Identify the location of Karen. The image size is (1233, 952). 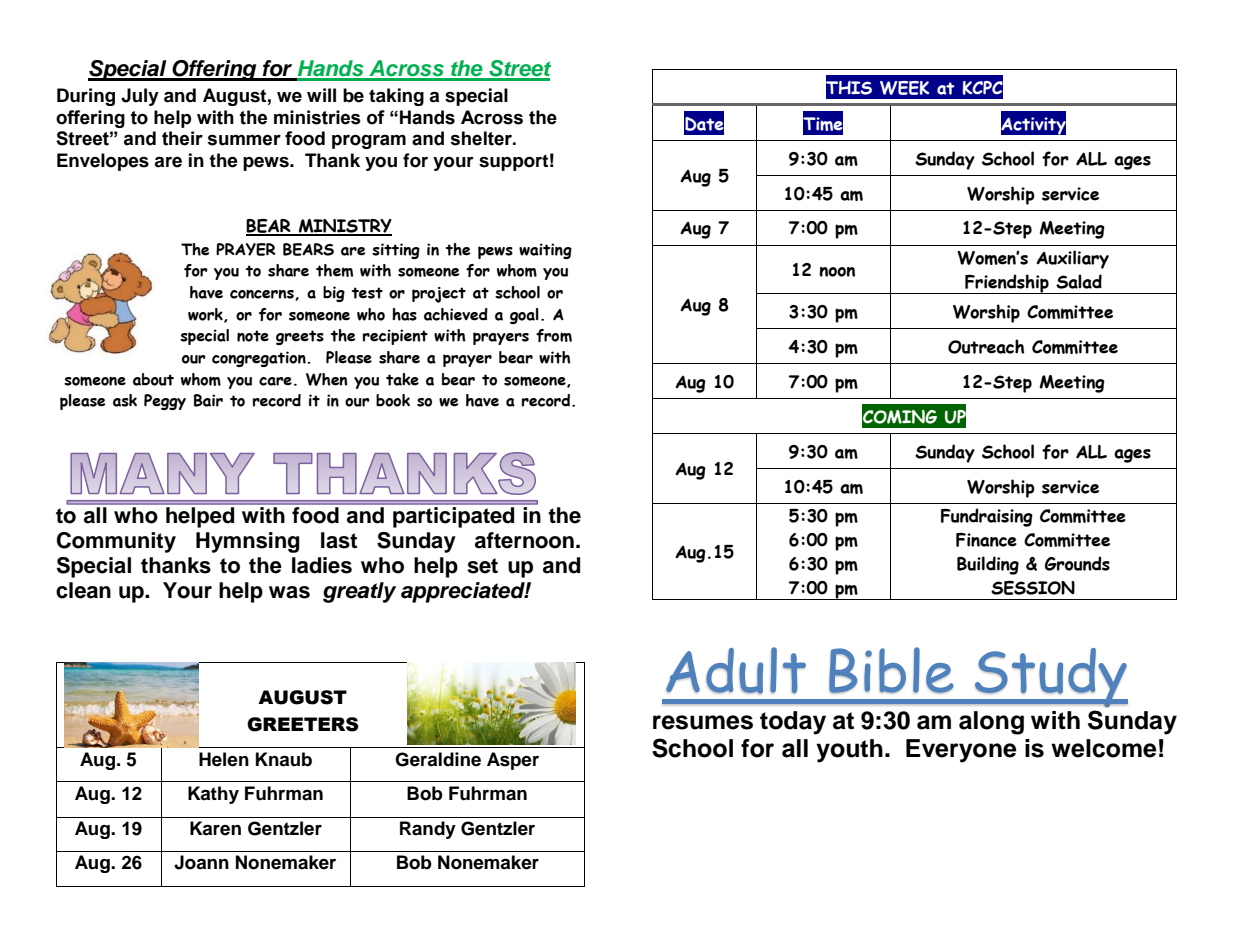
(215, 828).
